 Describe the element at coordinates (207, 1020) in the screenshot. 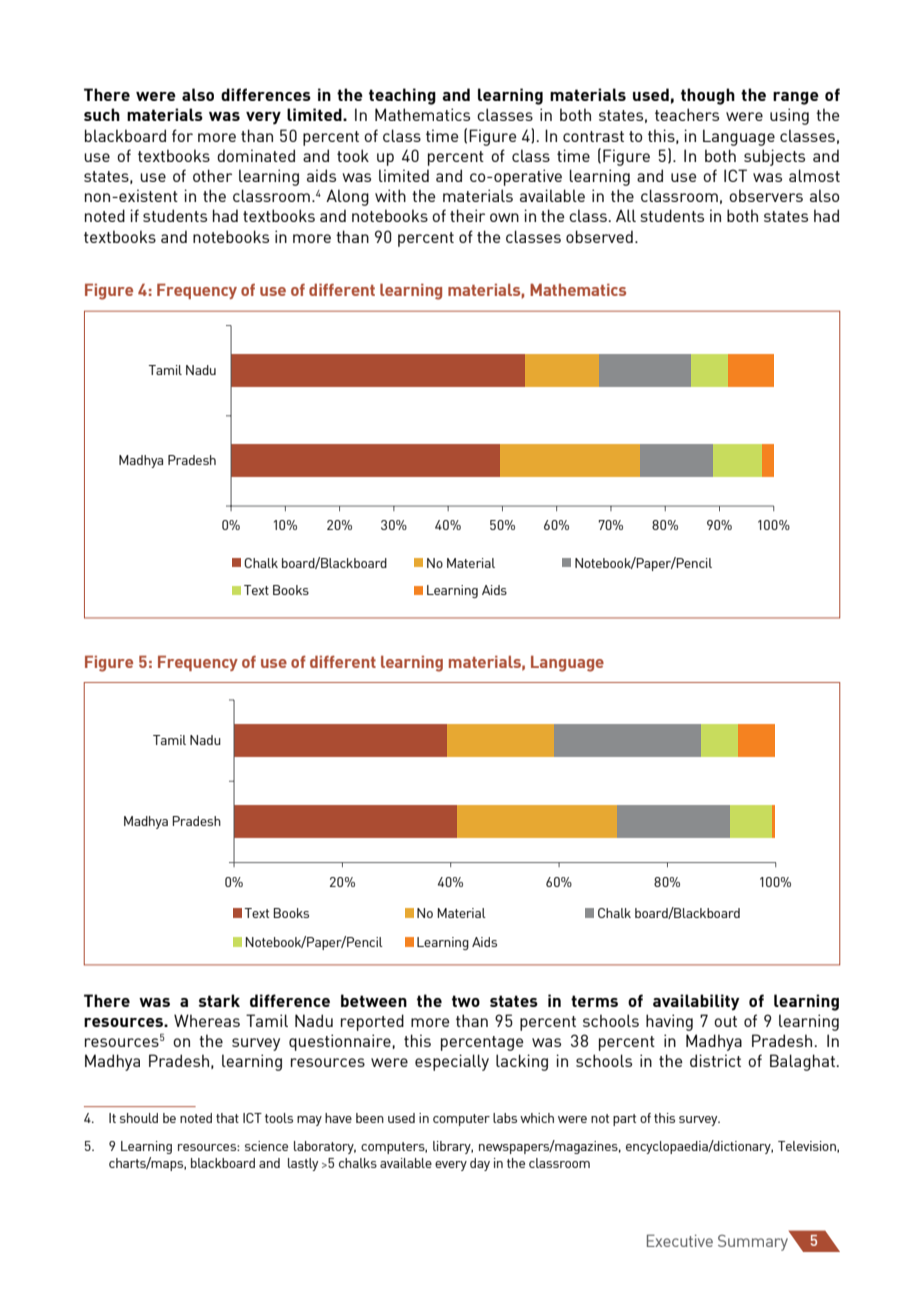

I see `Whereas` at that location.
